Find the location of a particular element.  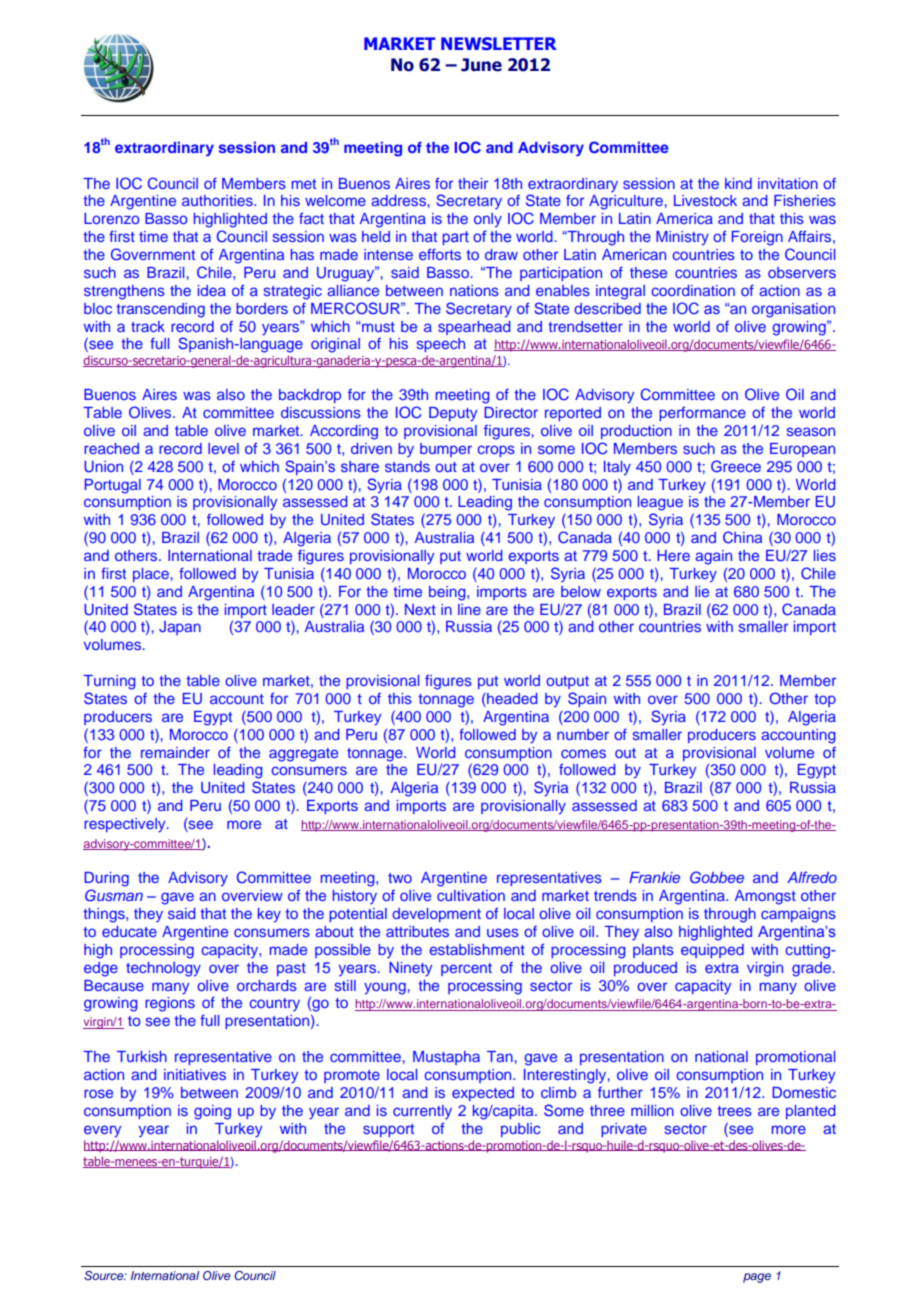

cultivation is located at coordinates (471, 895).
